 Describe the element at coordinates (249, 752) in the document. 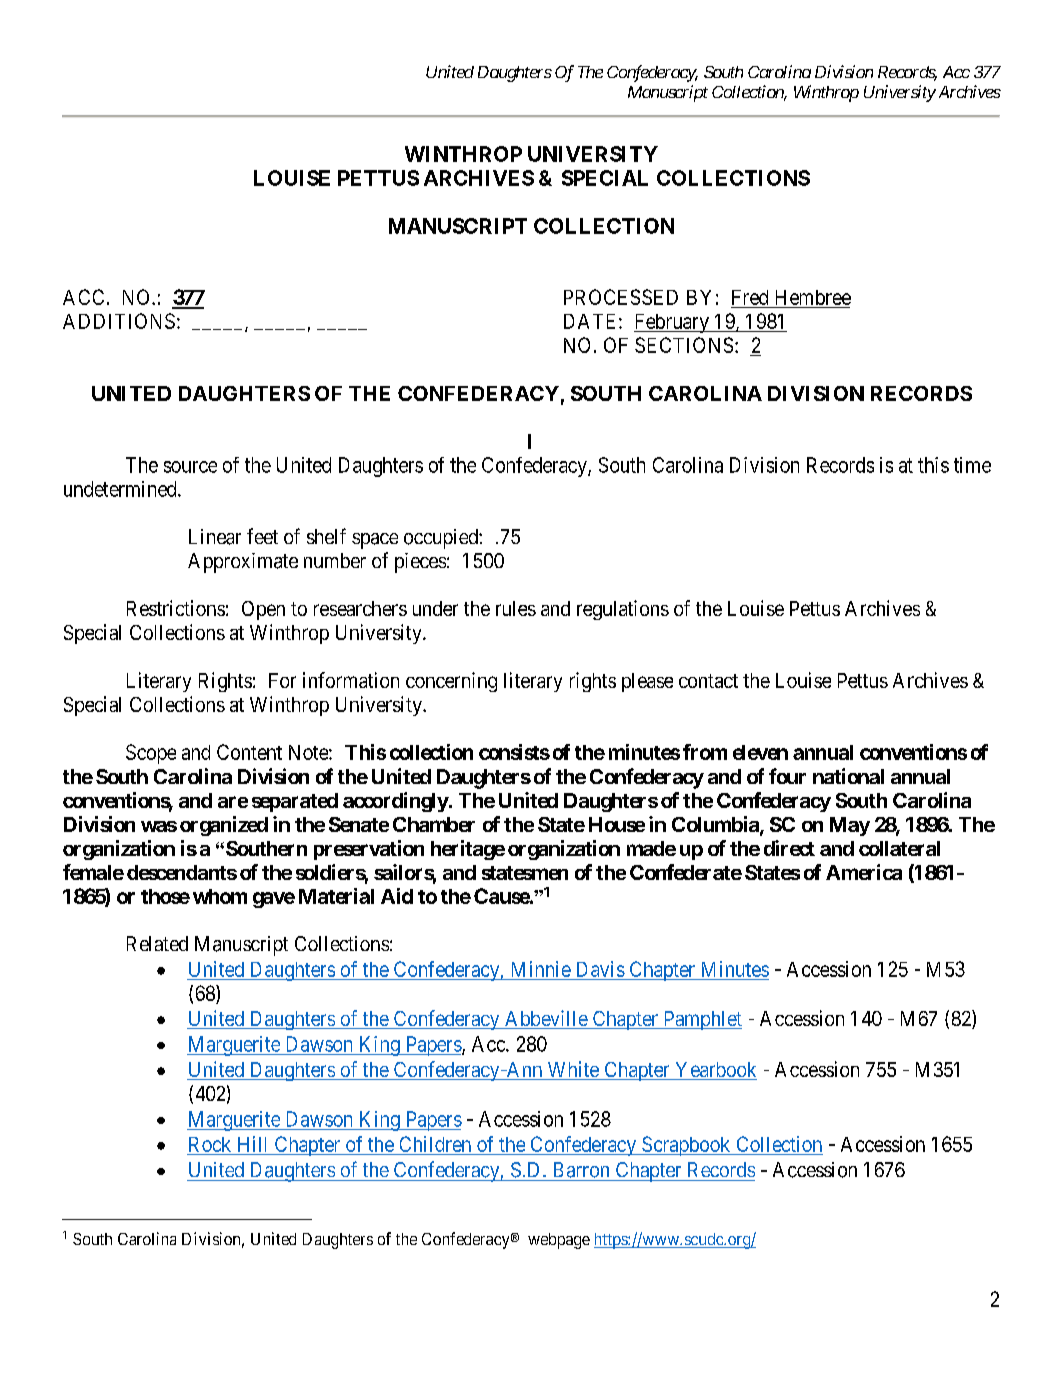

I see `Content` at that location.
